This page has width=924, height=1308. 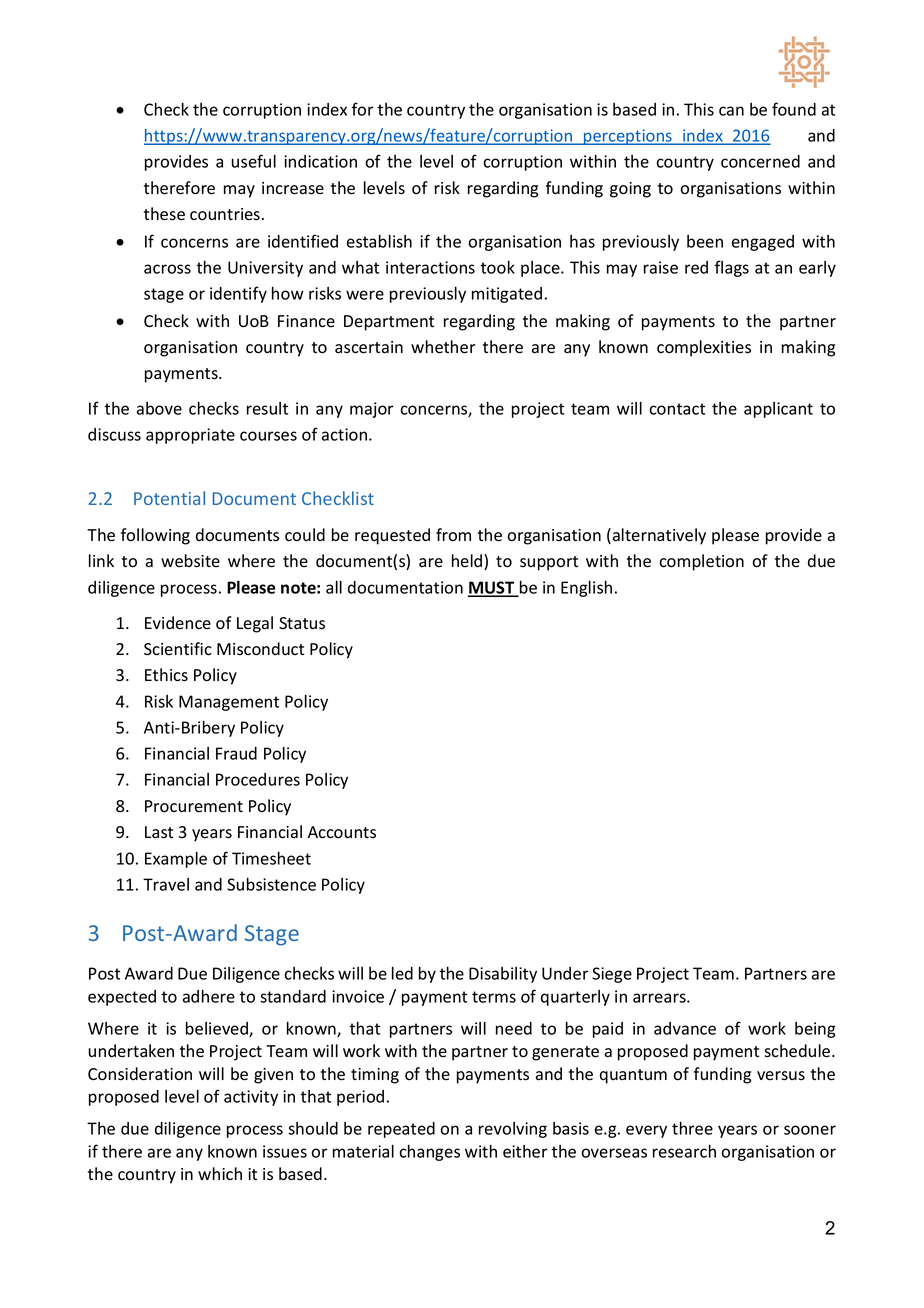 What do you see at coordinates (692, 1128) in the page?
I see `three` at bounding box center [692, 1128].
